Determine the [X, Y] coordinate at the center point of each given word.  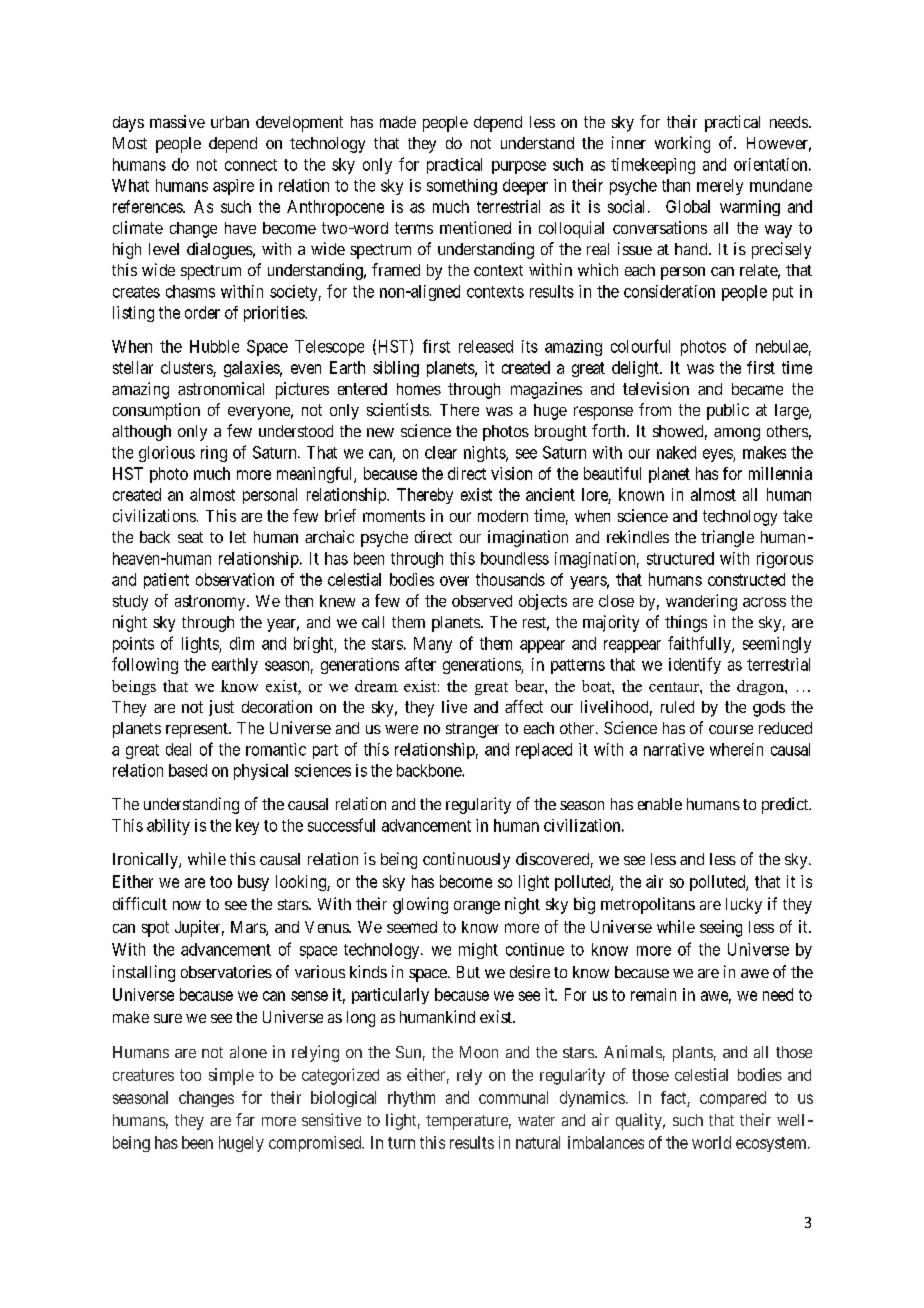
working [682, 144]
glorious [167, 454]
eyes [718, 455]
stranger [472, 730]
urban [230, 122]
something [462, 187]
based [188, 770]
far [245, 1119]
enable [660, 804]
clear [441, 452]
